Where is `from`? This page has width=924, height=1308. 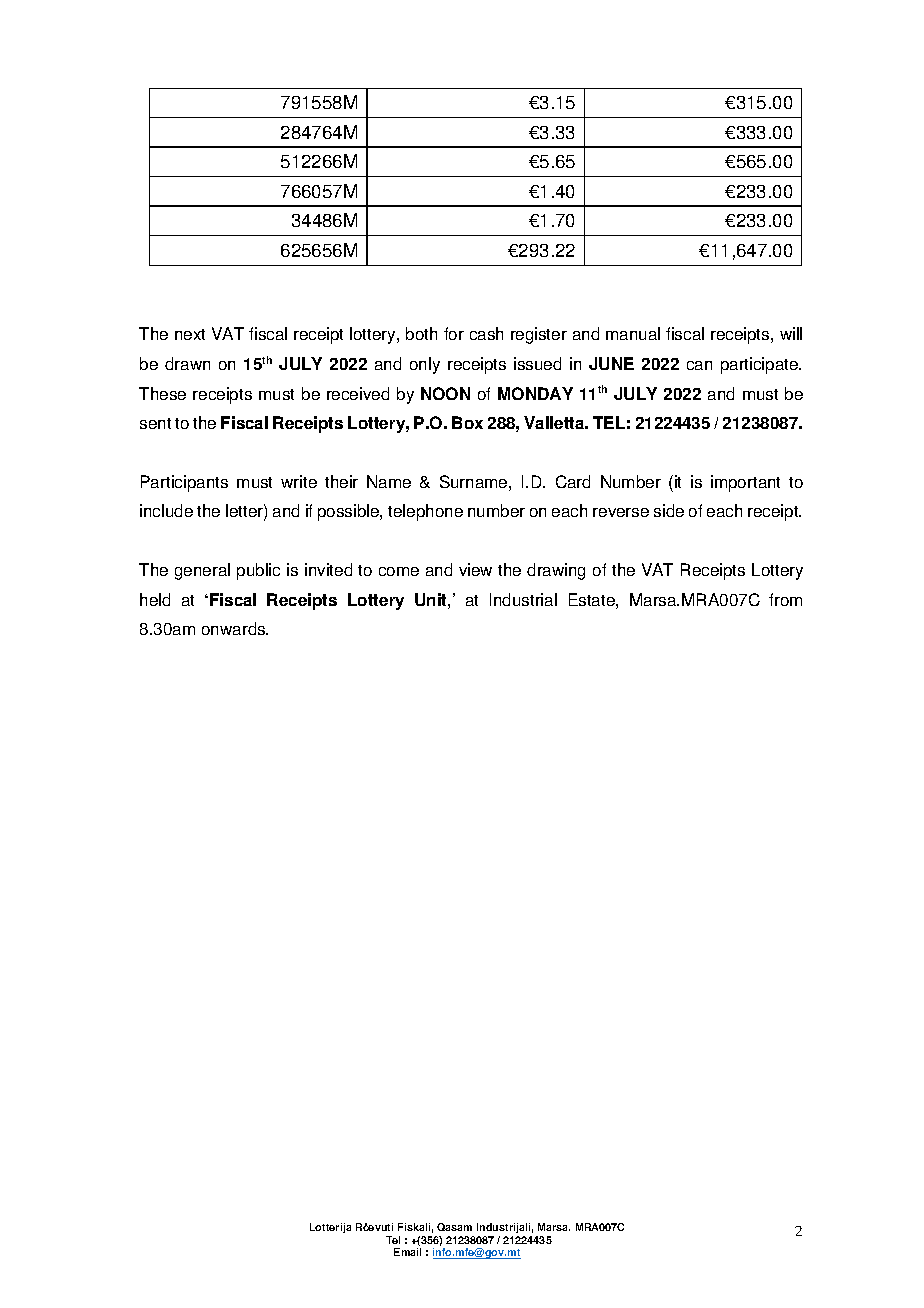 from is located at coordinates (785, 599).
